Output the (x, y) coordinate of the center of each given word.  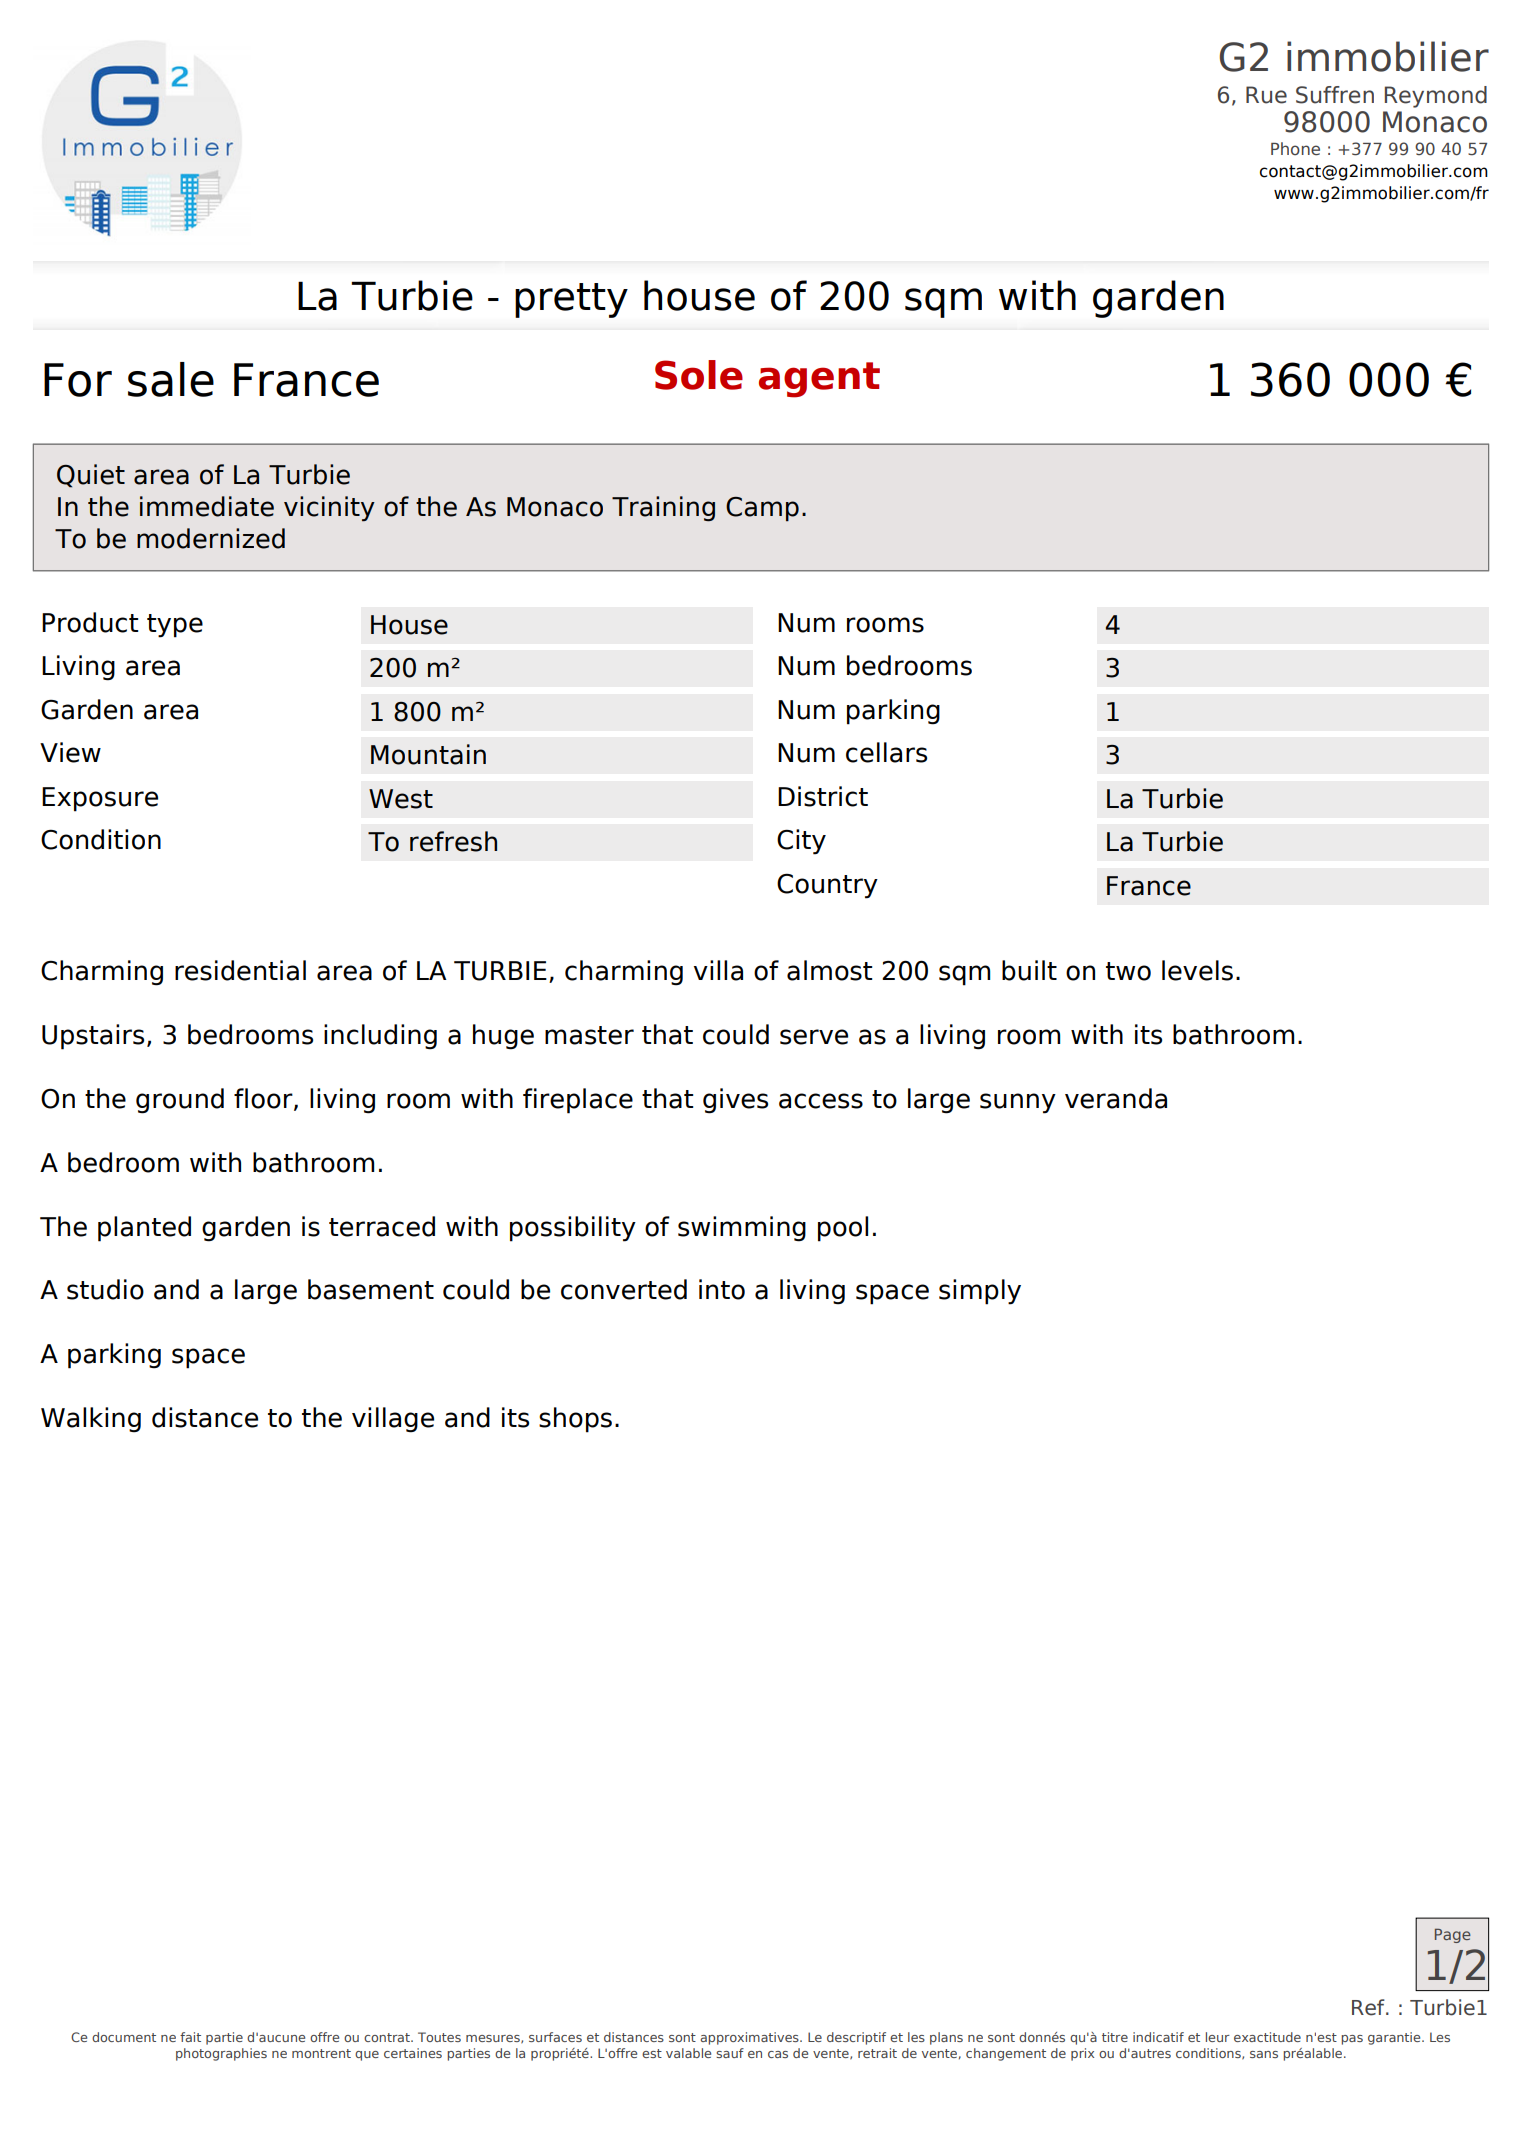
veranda (1116, 1098)
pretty (571, 300)
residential (240, 970)
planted (144, 1229)
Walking (91, 1420)
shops (575, 1420)
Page (1453, 1935)
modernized (211, 538)
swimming (742, 1229)
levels (1197, 970)
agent (819, 380)
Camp (762, 509)
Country (827, 886)
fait (190, 2037)
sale (171, 379)
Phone (1295, 149)
